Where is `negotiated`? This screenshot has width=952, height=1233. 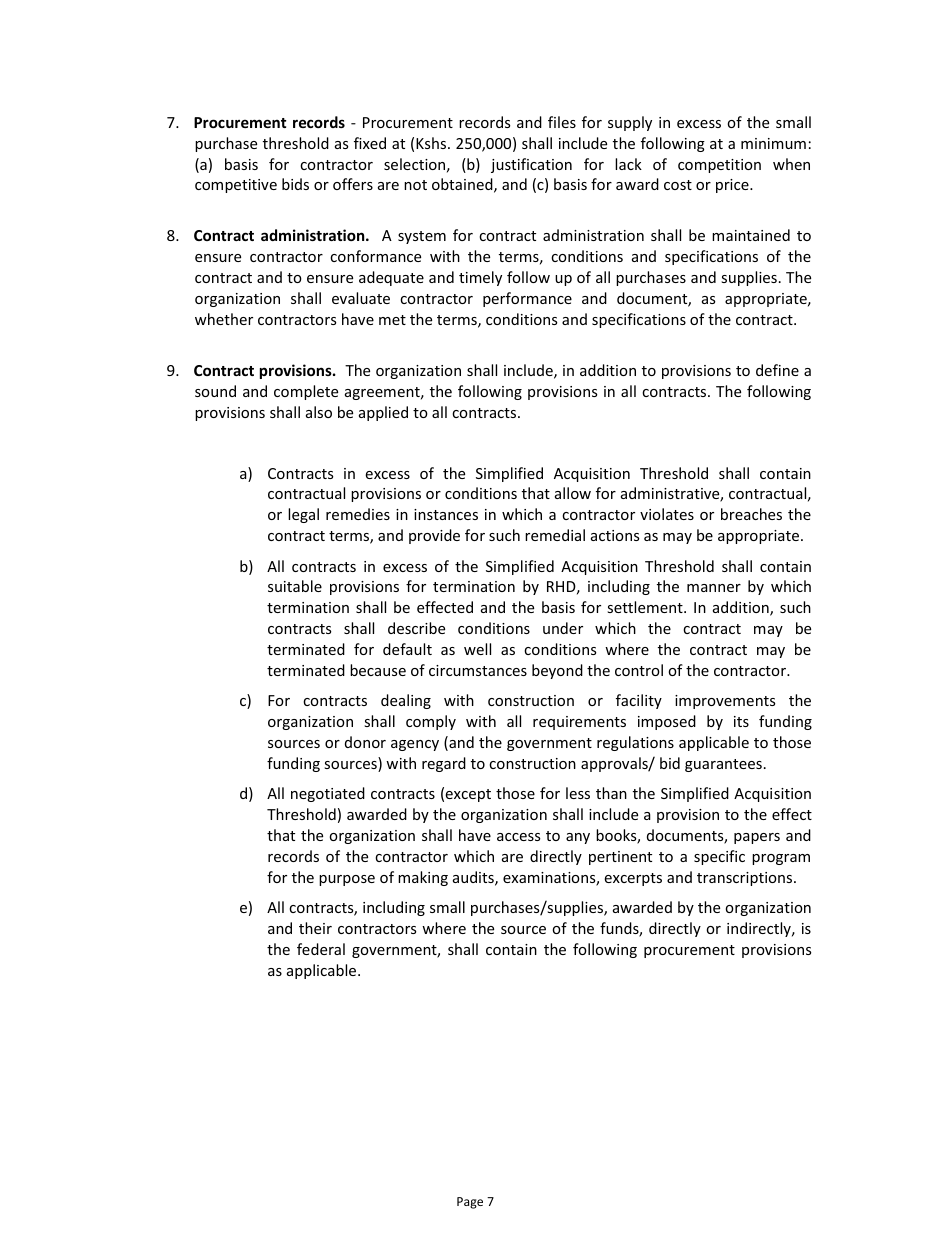 negotiated is located at coordinates (328, 794).
